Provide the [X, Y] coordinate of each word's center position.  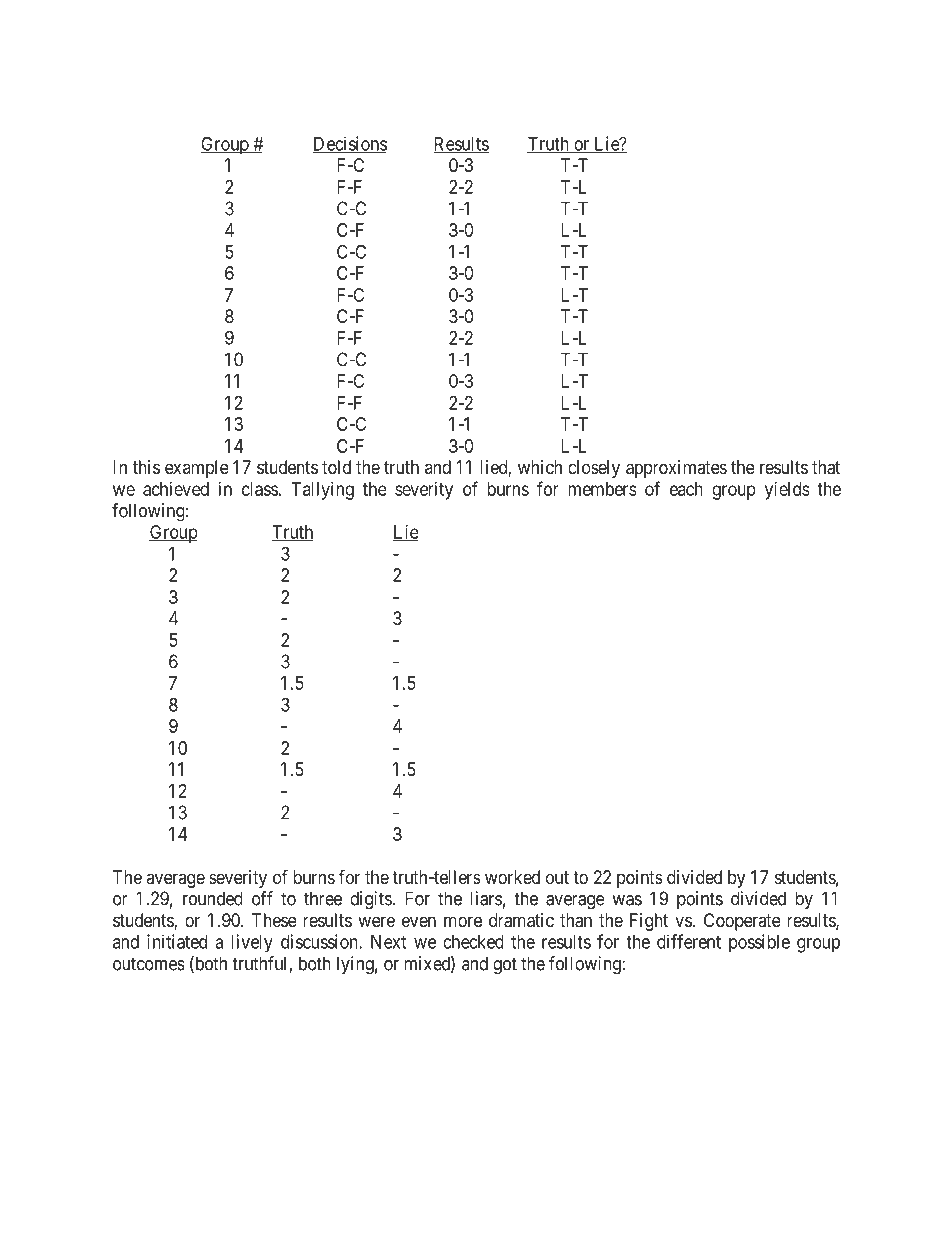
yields [787, 491]
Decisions [349, 144]
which [540, 467]
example [197, 469]
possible [759, 943]
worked [512, 877]
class [260, 489]
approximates [676, 469]
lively [252, 943]
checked [473, 942]
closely [594, 469]
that [826, 467]
